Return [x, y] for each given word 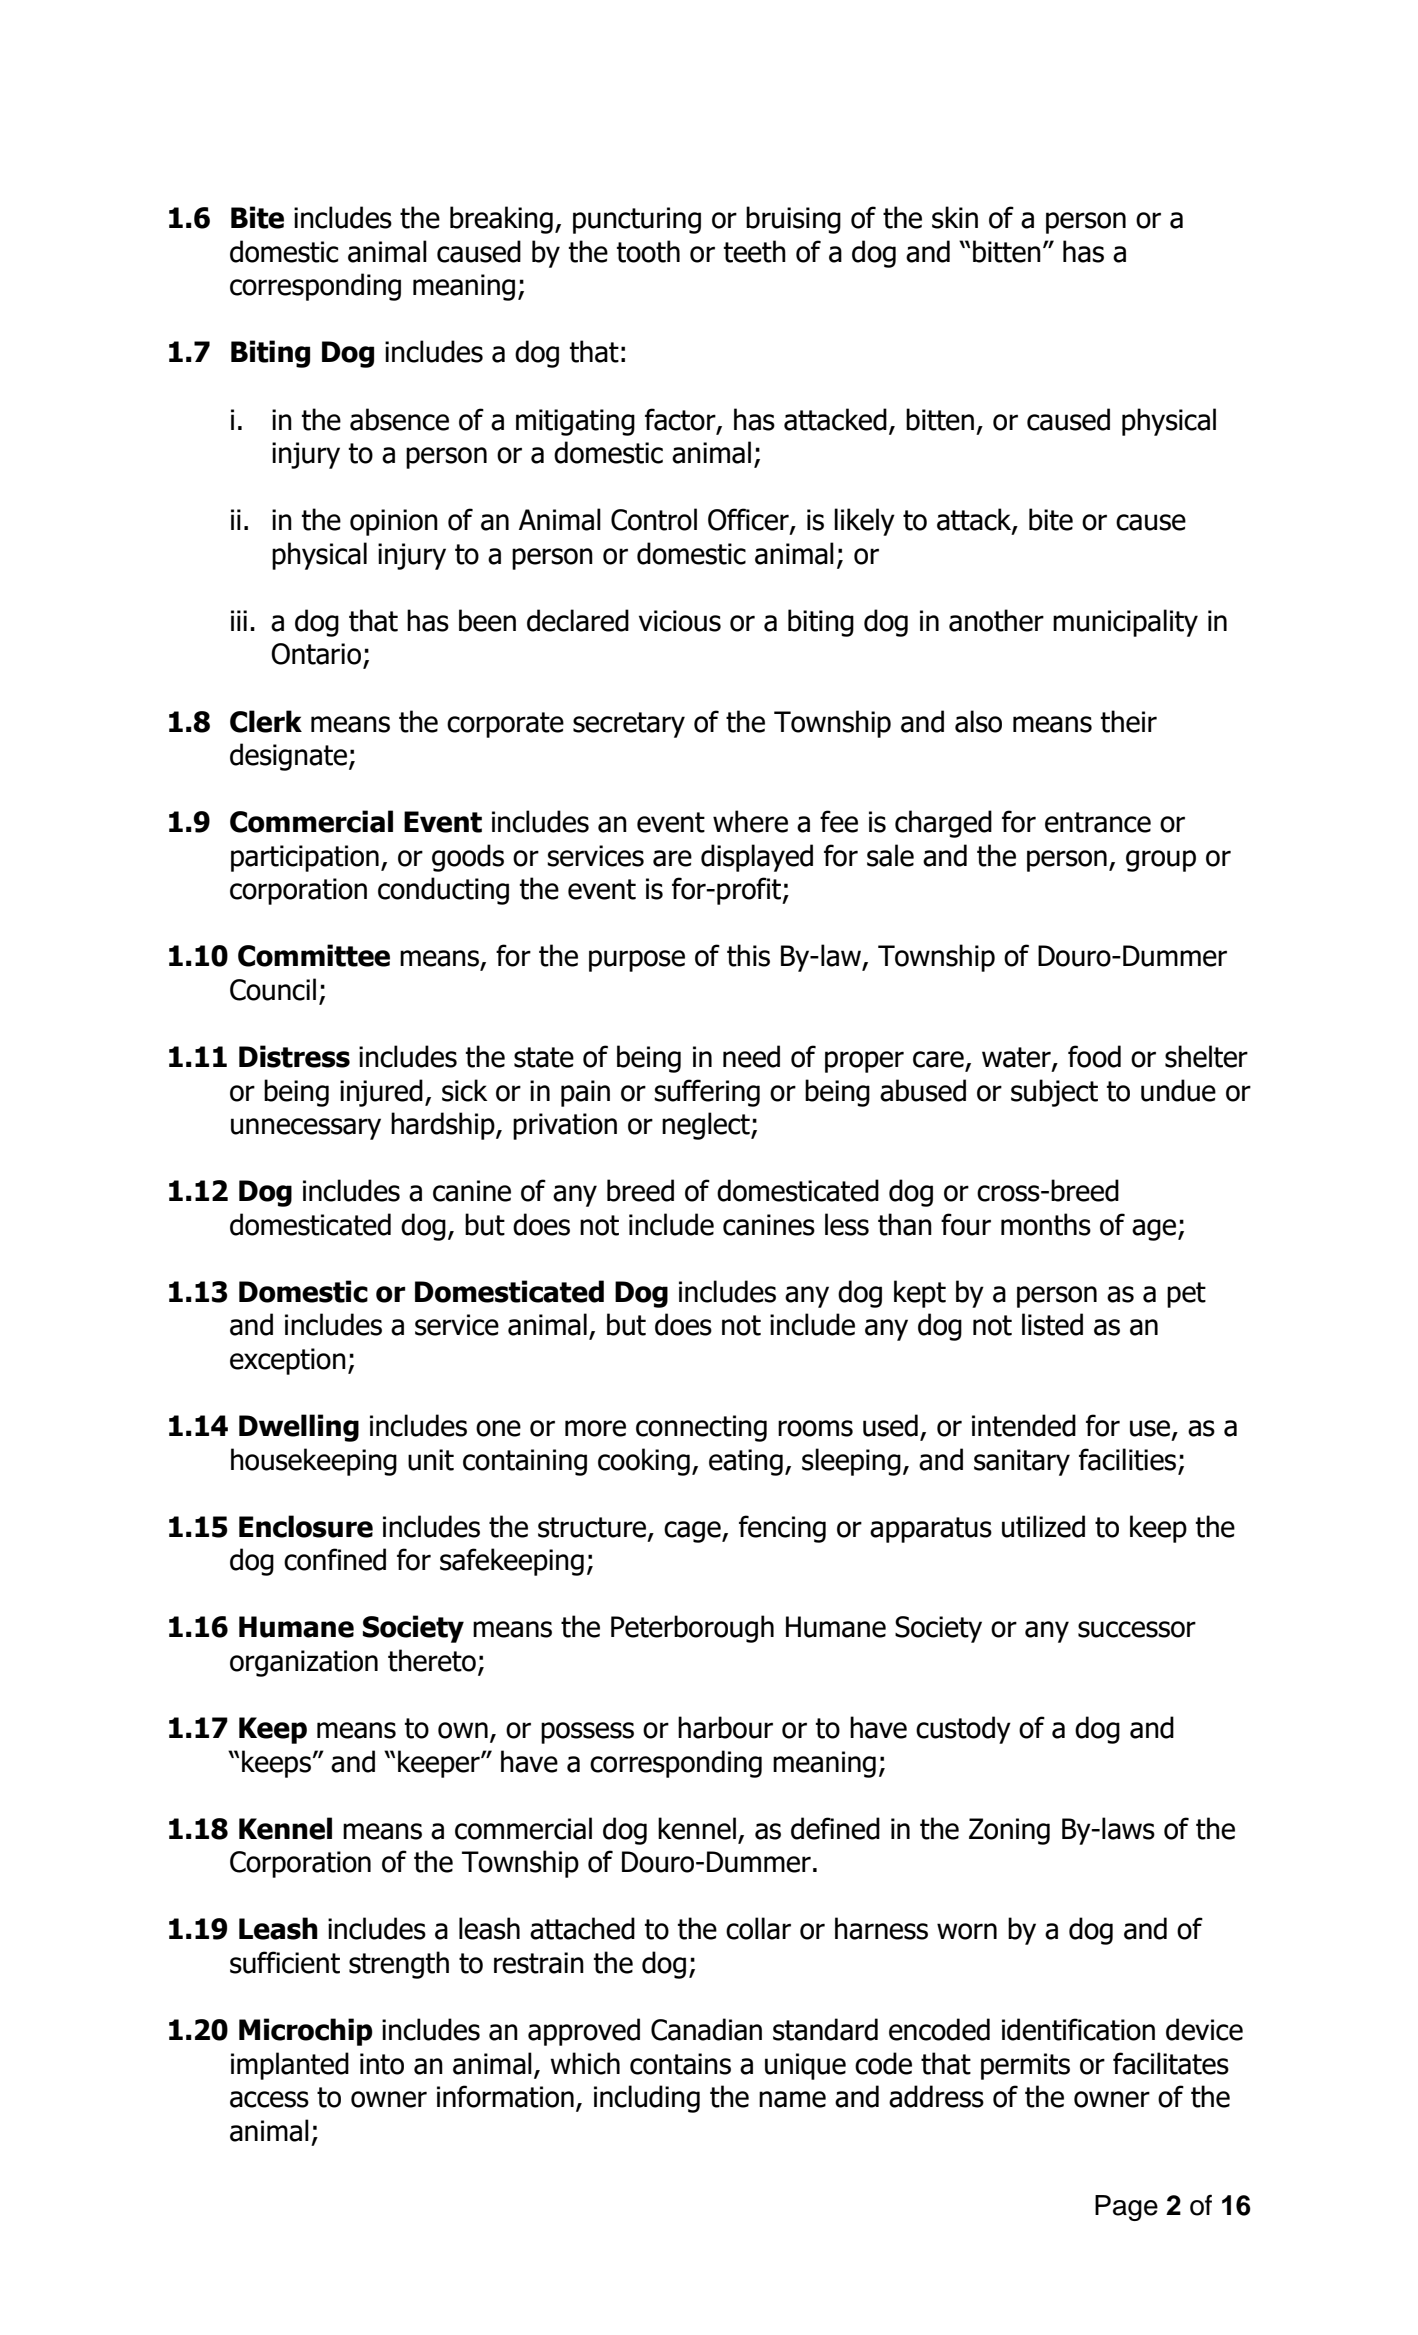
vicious [680, 621]
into [382, 2064]
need [751, 1056]
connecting [701, 1428]
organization [304, 1663]
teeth [755, 251]
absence [399, 419]
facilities [1127, 1459]
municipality [1125, 623]
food [1094, 1056]
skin [955, 217]
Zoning [1009, 1831]
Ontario [316, 654]
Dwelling [299, 1428]
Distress [294, 1056]
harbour [725, 1727]
